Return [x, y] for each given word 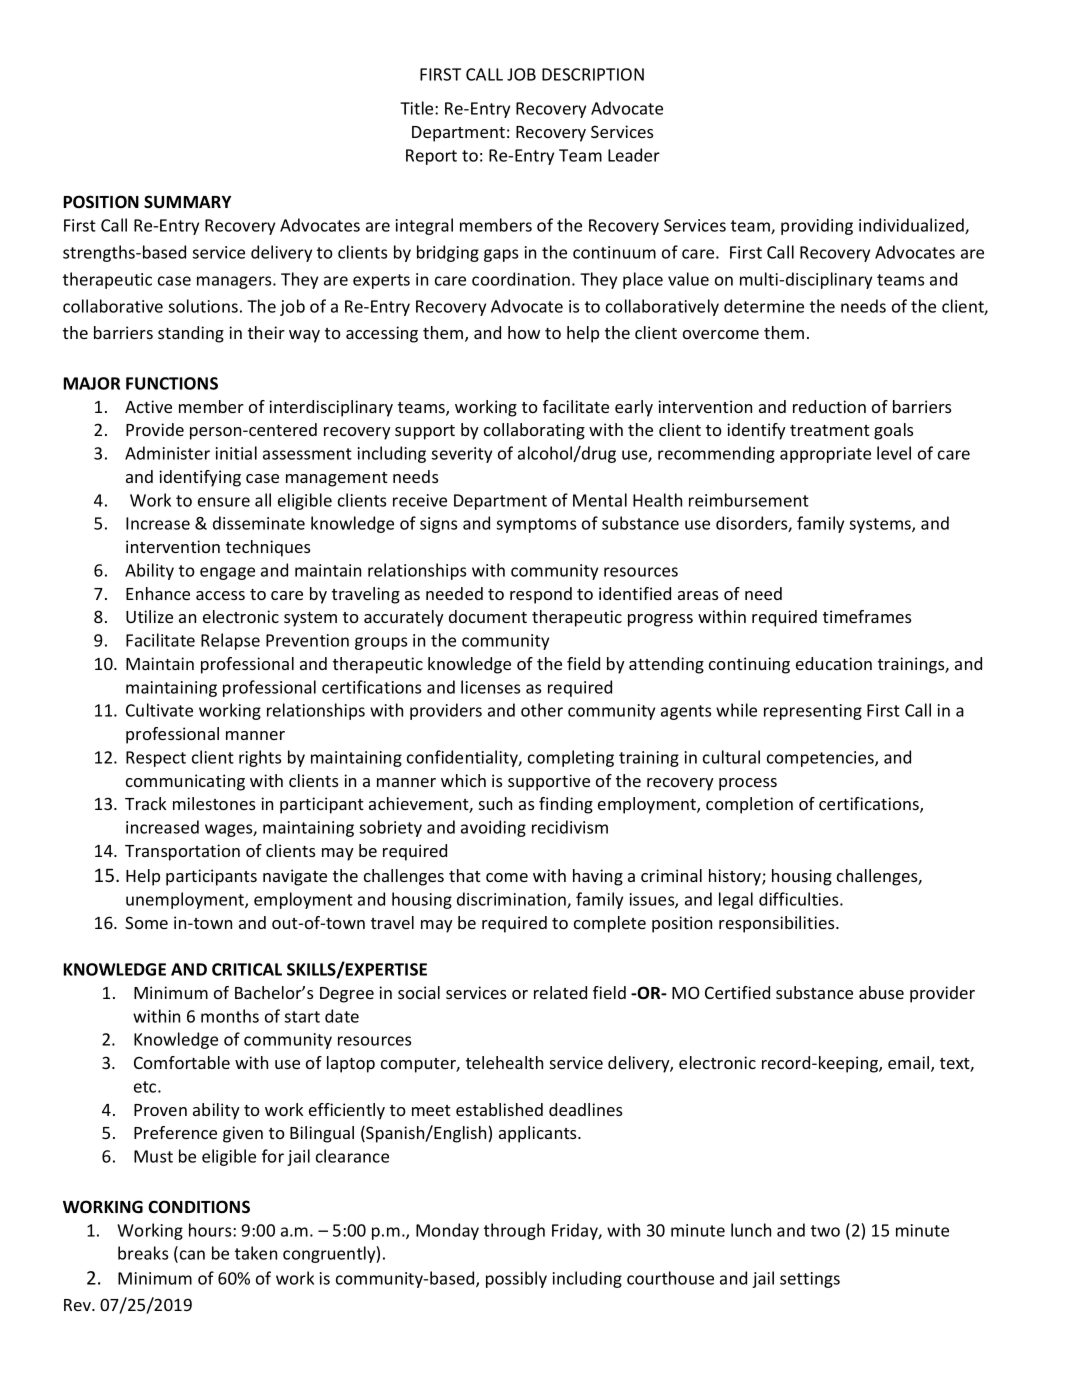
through [514, 1231]
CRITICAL [247, 969]
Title [418, 108]
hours [211, 1230]
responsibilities [778, 924]
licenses [490, 687]
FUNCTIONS [172, 383]
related [560, 992]
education [834, 663]
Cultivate [159, 710]
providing [817, 226]
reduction [829, 406]
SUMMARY [187, 201]
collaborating [534, 431]
